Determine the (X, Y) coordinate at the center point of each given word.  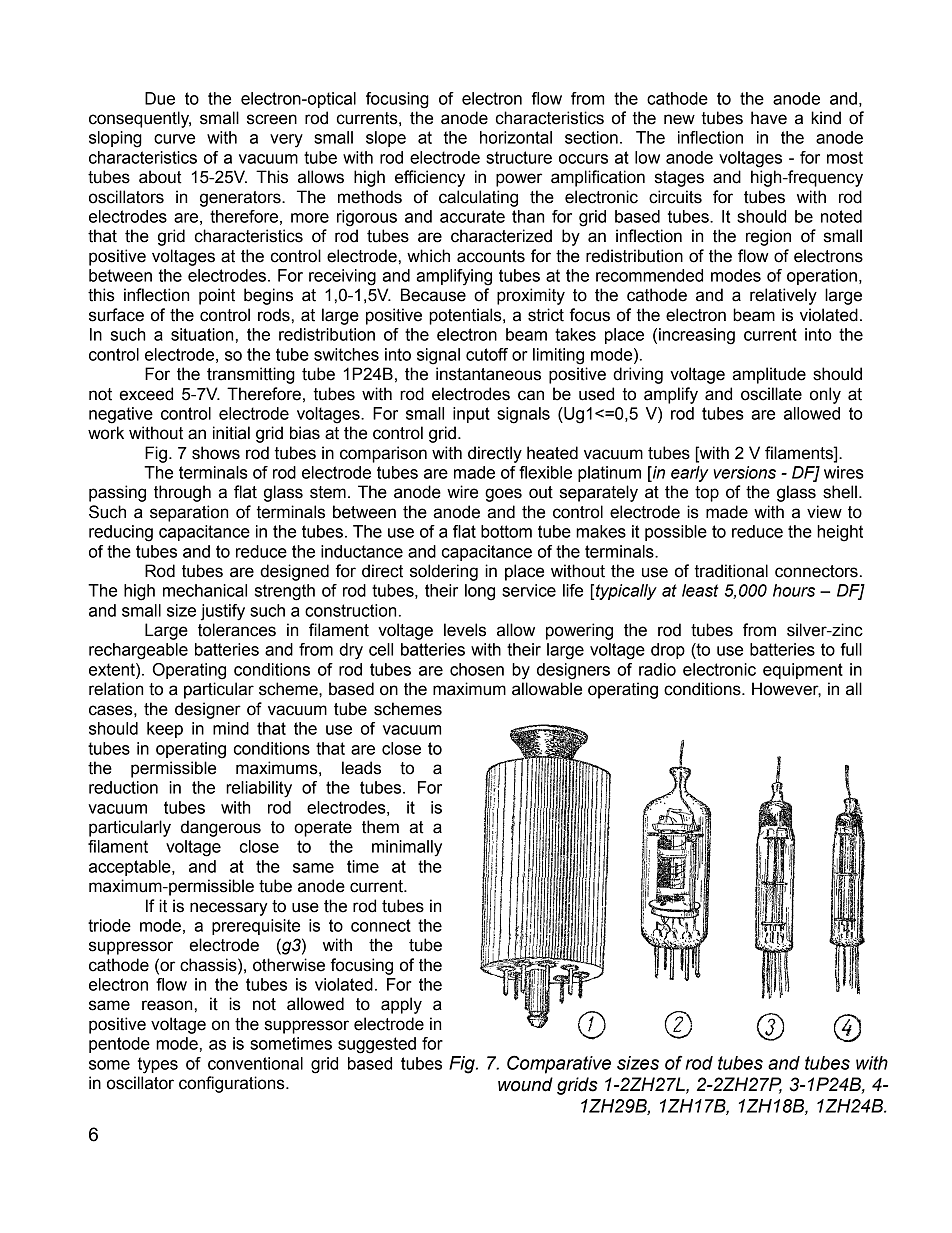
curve (174, 139)
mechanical (205, 590)
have (769, 118)
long (480, 592)
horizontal (516, 137)
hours (794, 590)
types (158, 1065)
